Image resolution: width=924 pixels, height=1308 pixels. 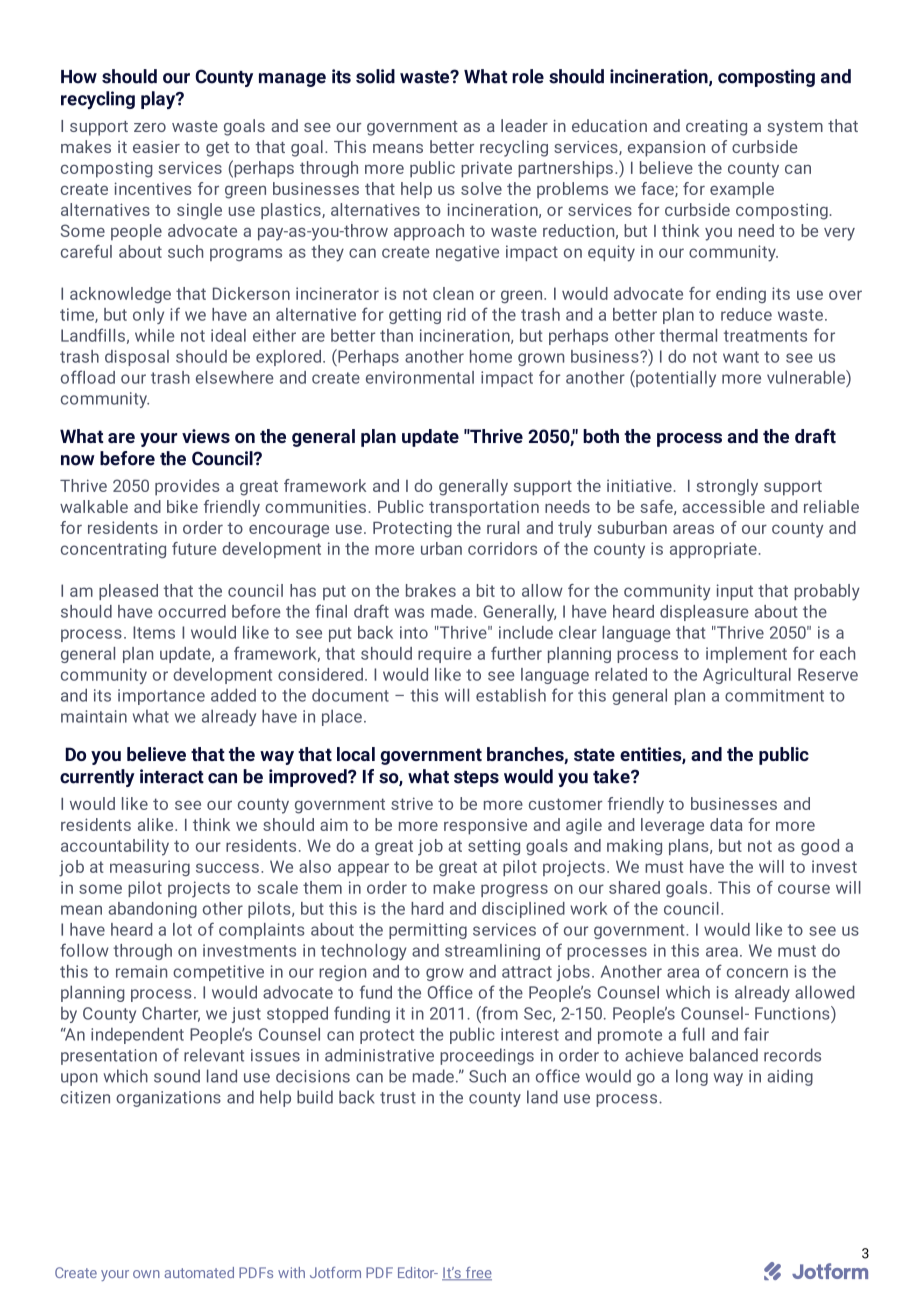 I want to click on require, so click(x=444, y=655).
